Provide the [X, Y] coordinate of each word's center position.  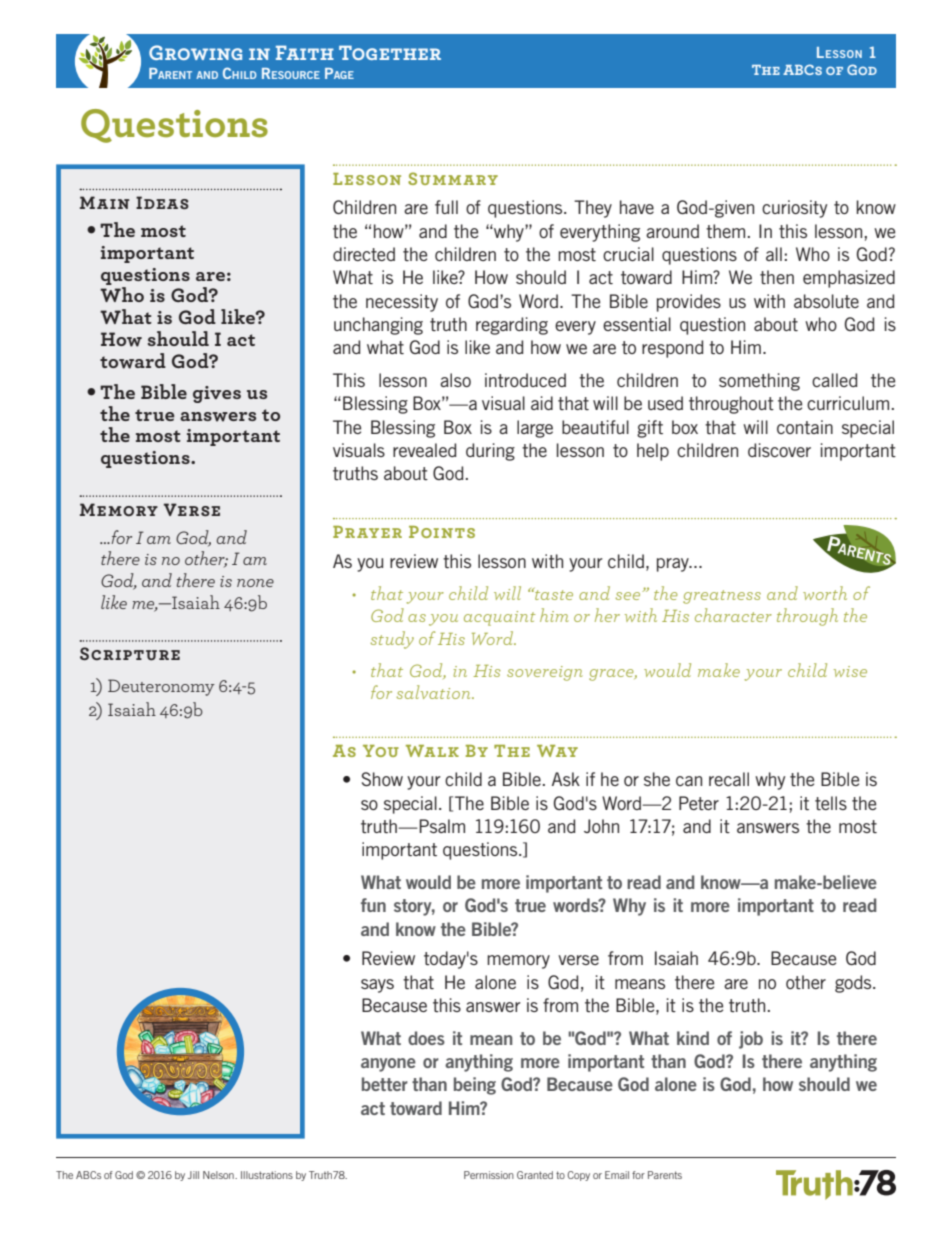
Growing [195, 52]
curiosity [794, 209]
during [490, 452]
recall [729, 779]
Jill [193, 1175]
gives [217, 394]
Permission [489, 1175]
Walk [432, 751]
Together [390, 52]
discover [779, 450]
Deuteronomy [161, 687]
